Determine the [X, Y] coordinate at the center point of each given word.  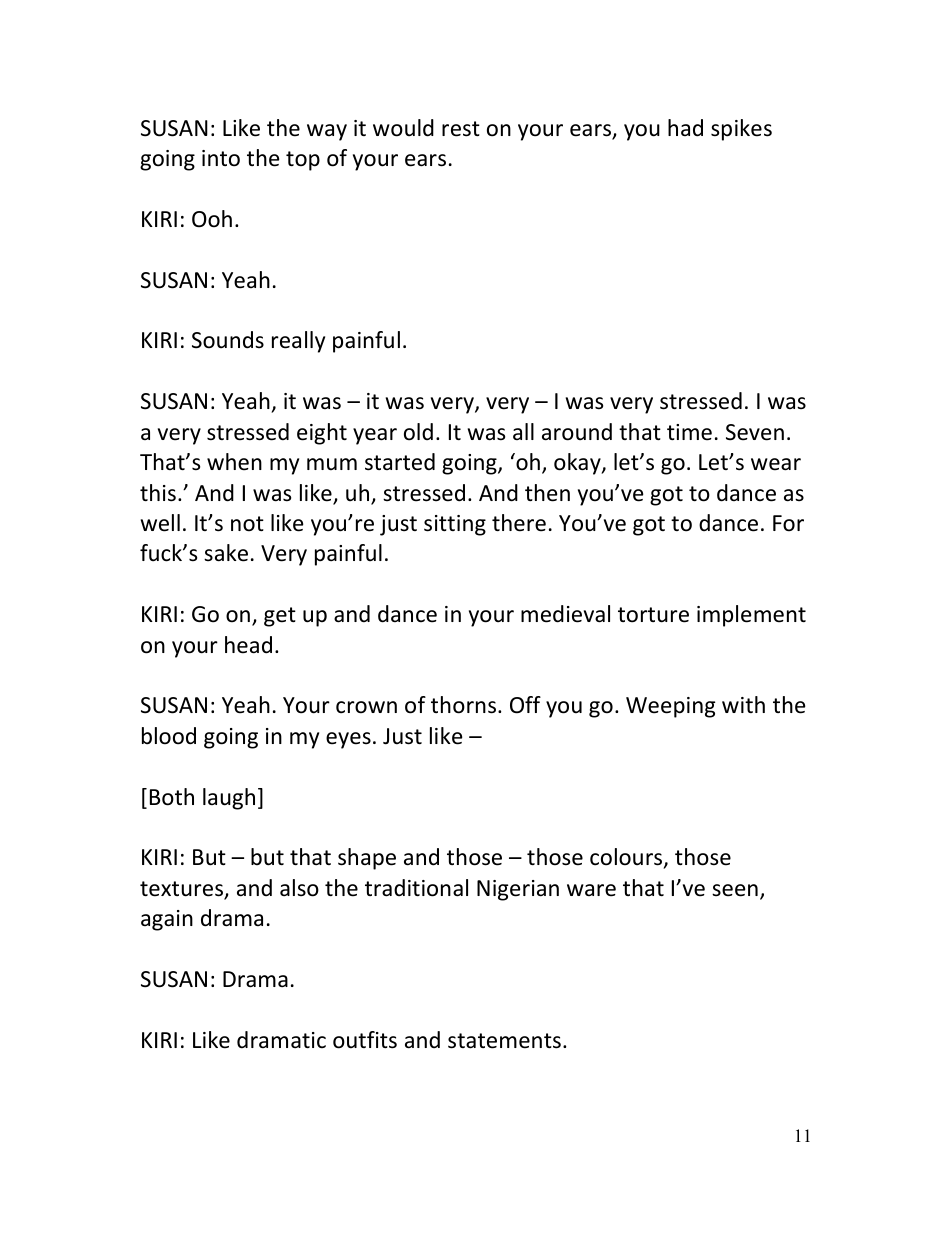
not [247, 524]
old [418, 432]
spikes [741, 130]
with [743, 704]
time [689, 432]
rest [461, 129]
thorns [463, 705]
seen [735, 890]
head [248, 645]
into [221, 158]
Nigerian [518, 890]
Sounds [228, 340]
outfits [365, 1040]
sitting [455, 525]
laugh [229, 799]
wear [776, 464]
